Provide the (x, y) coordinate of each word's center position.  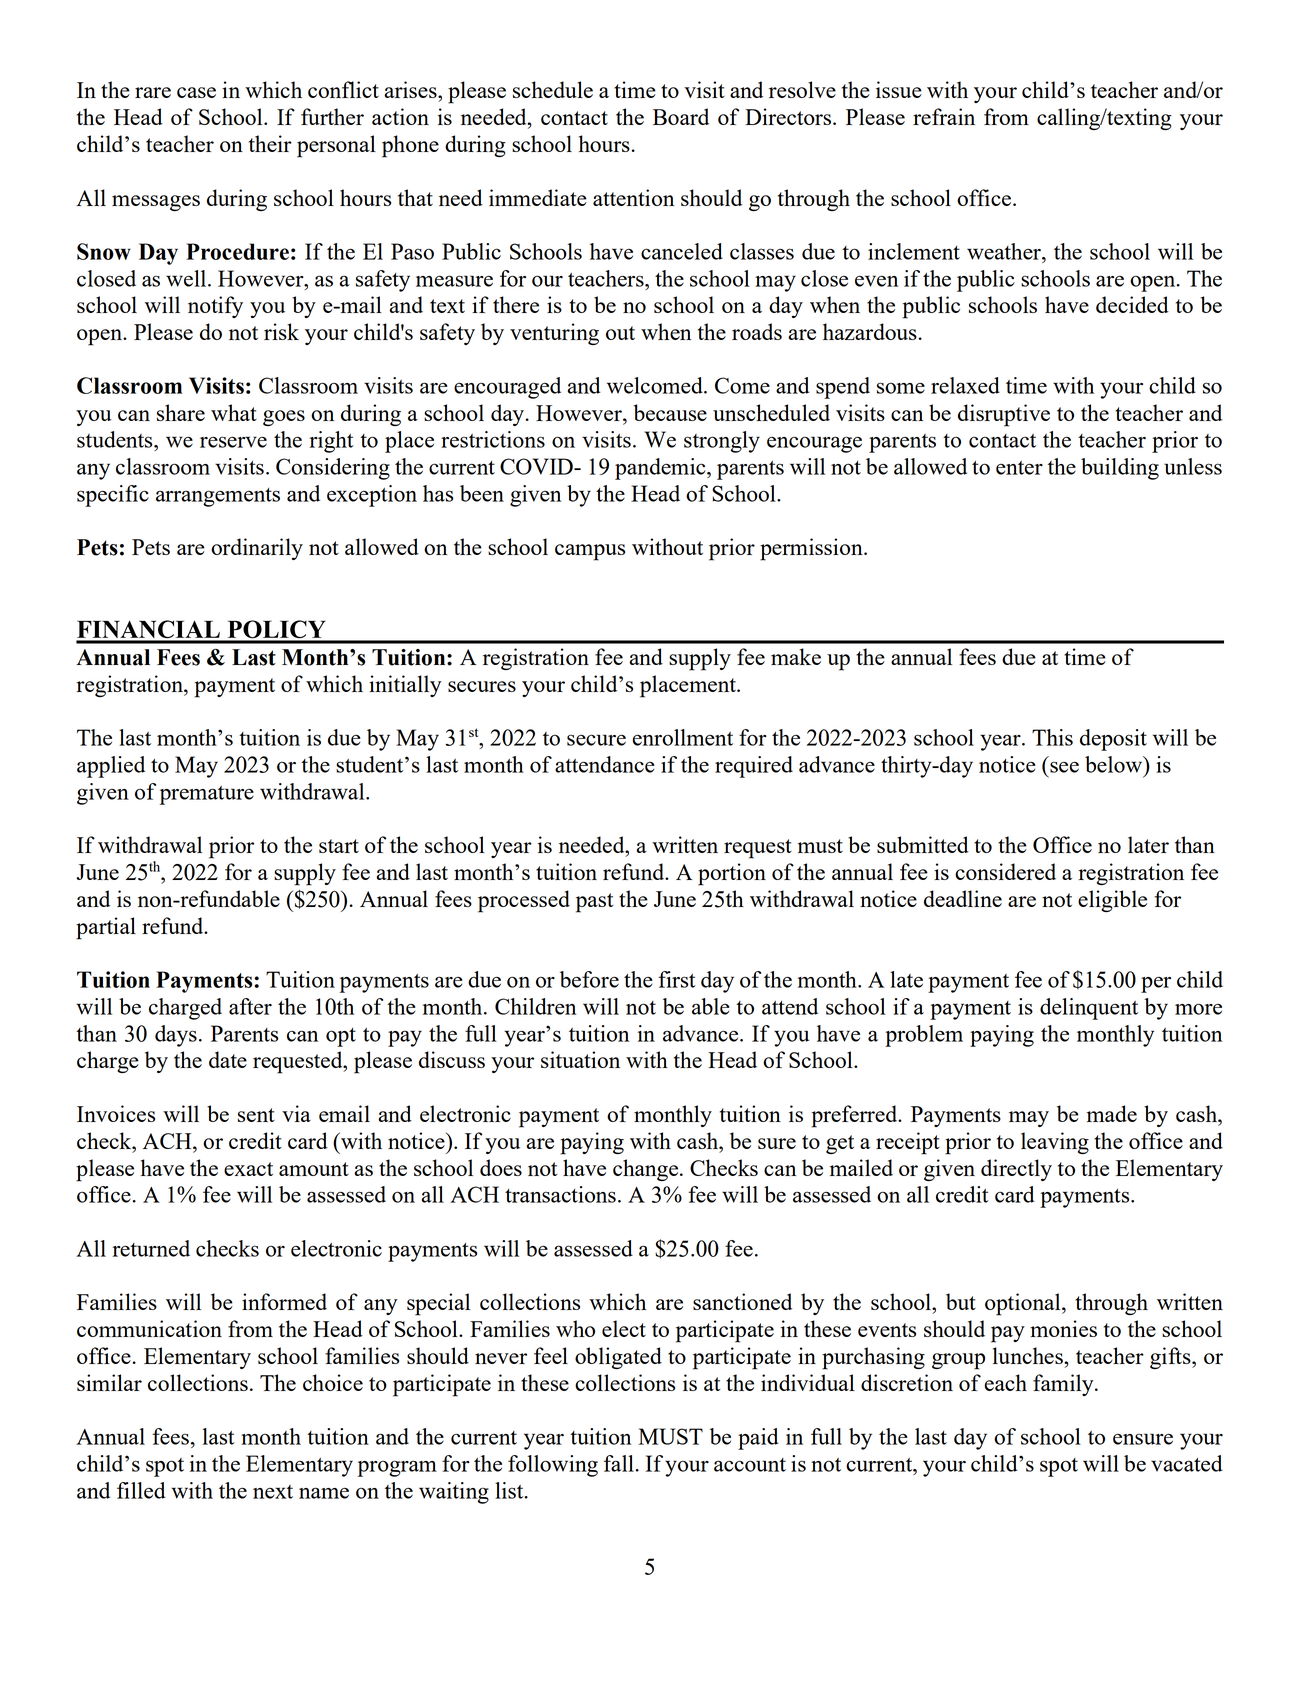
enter (1019, 468)
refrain (944, 116)
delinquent (1089, 1009)
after (250, 1006)
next (273, 1492)
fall (619, 1463)
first (677, 979)
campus (590, 552)
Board (681, 116)
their (270, 143)
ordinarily (257, 549)
